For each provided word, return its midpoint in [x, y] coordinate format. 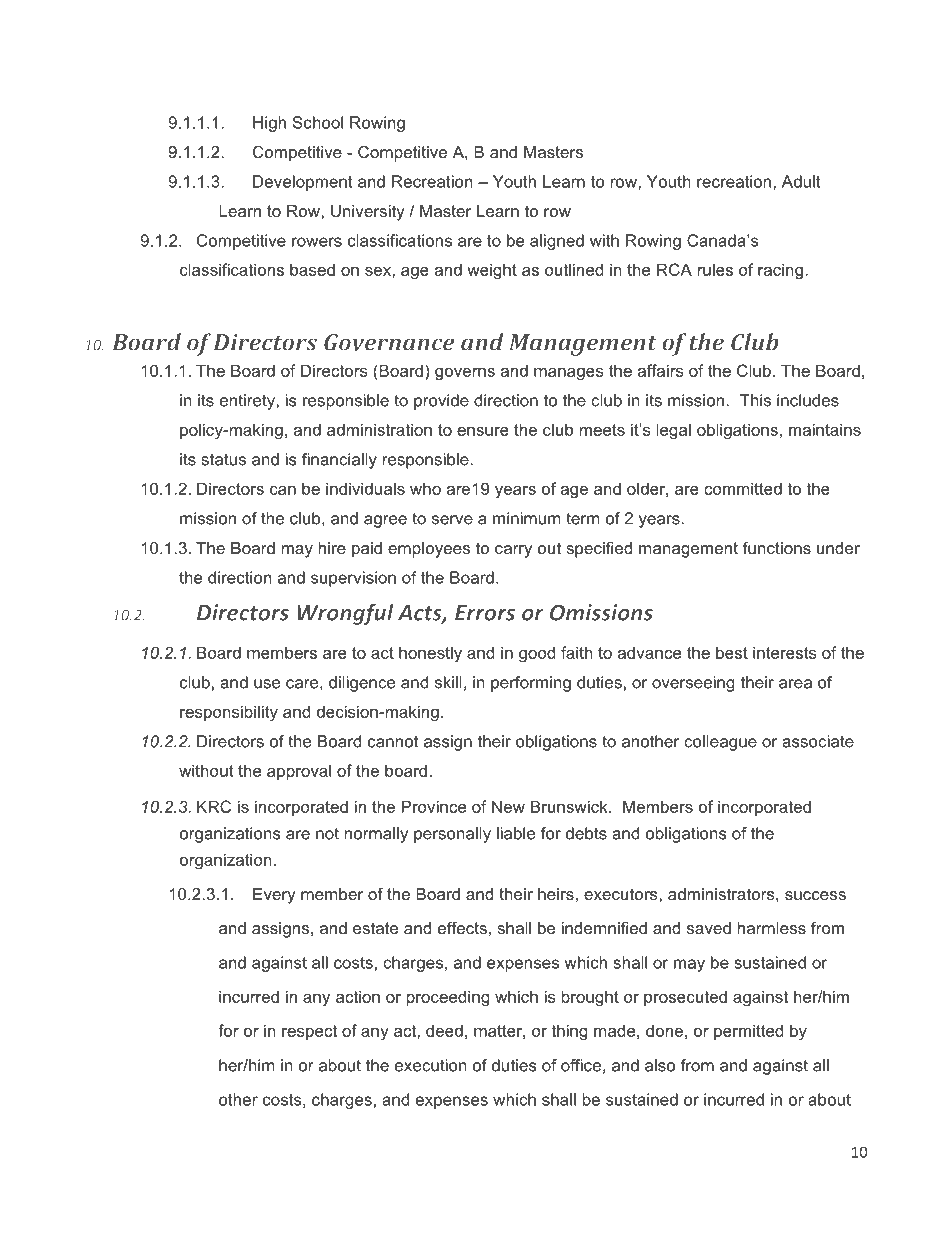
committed [743, 488]
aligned [557, 242]
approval [299, 772]
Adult [801, 181]
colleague [720, 743]
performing [531, 684]
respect [309, 1032]
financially [339, 461]
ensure [483, 431]
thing [569, 1032]
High [269, 124]
